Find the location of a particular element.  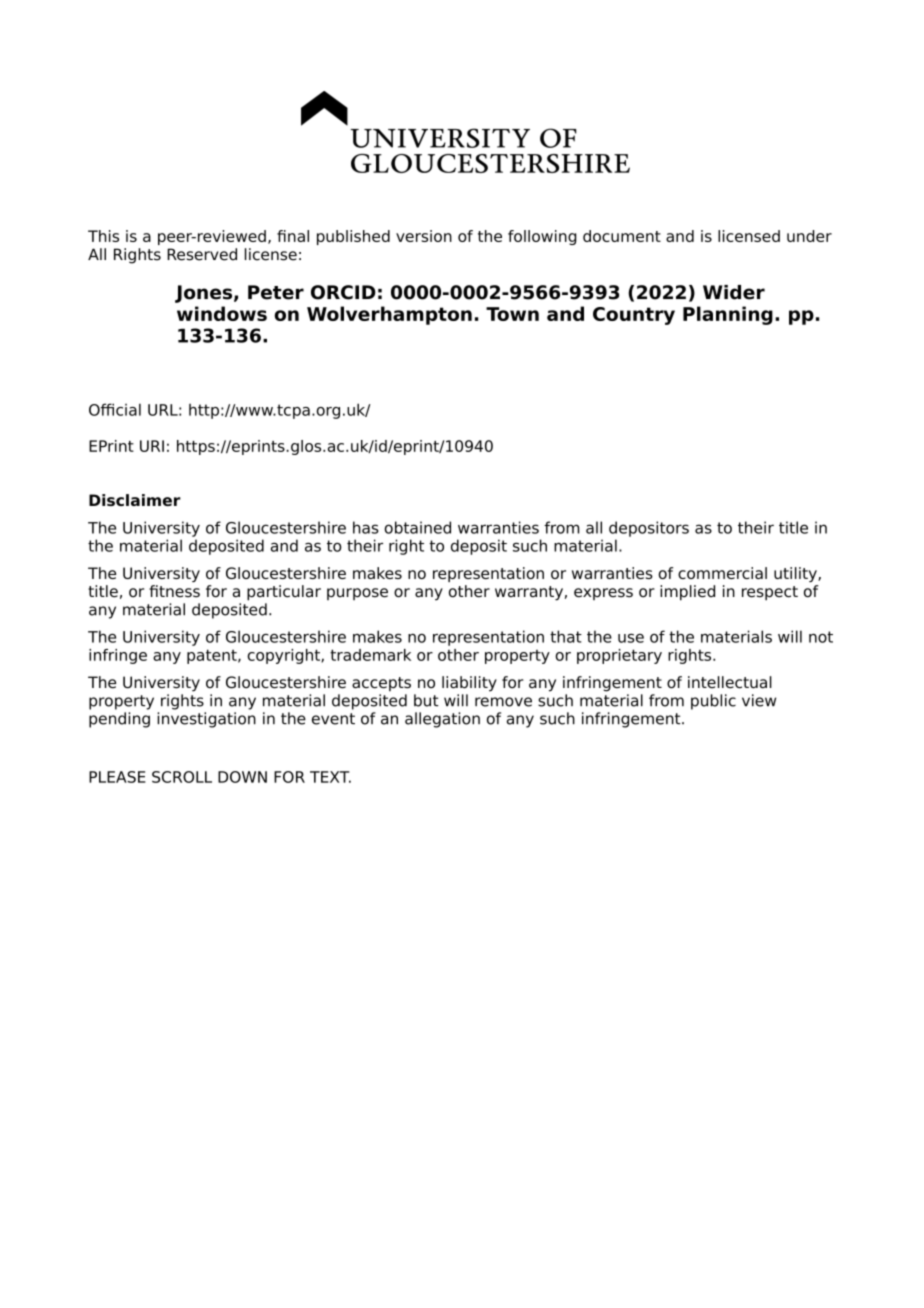

Disclaimer is located at coordinates (135, 500).
